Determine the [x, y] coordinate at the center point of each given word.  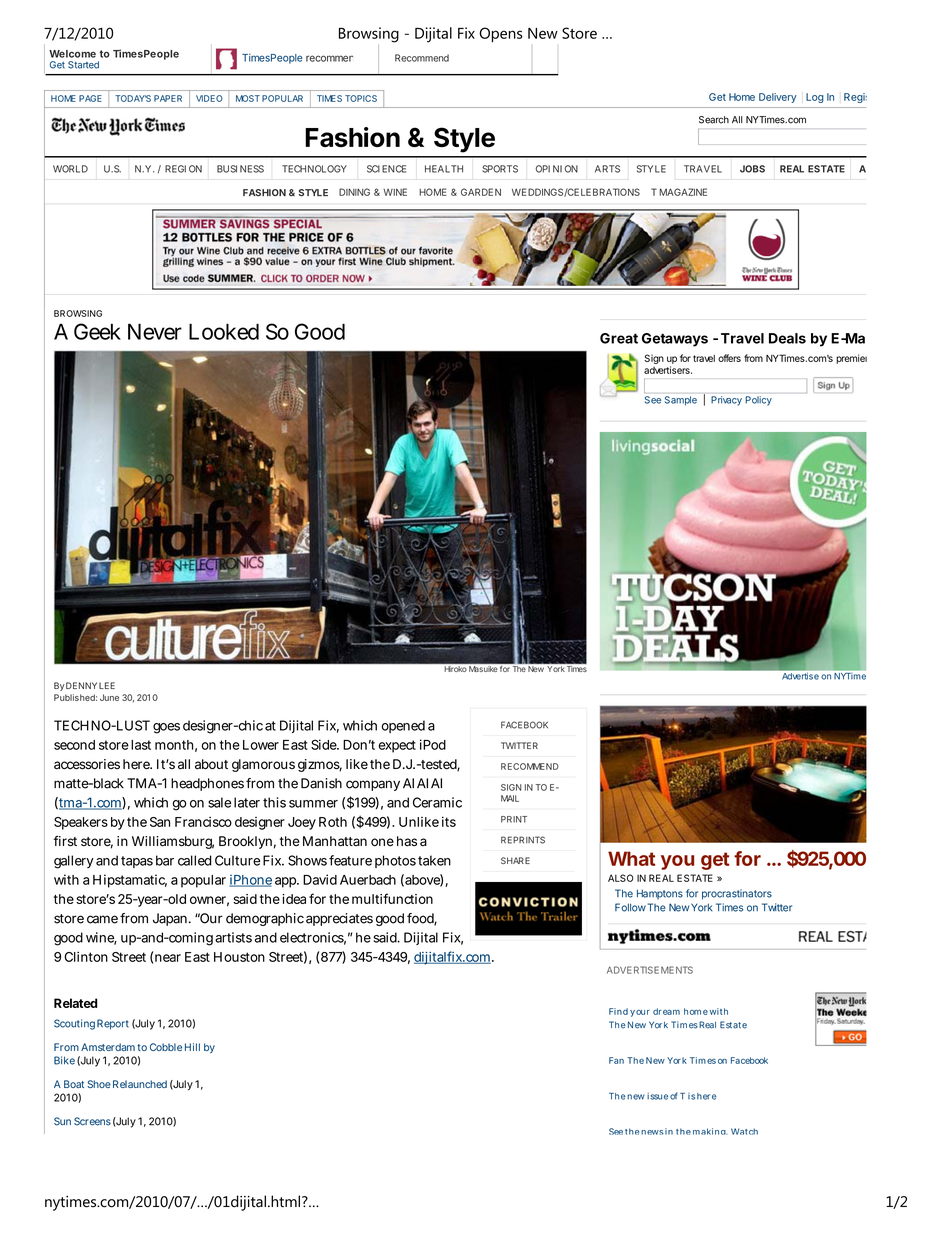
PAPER [168, 98]
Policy [759, 401]
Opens [501, 34]
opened [403, 726]
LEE [107, 685]
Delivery [778, 98]
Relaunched [140, 1084]
